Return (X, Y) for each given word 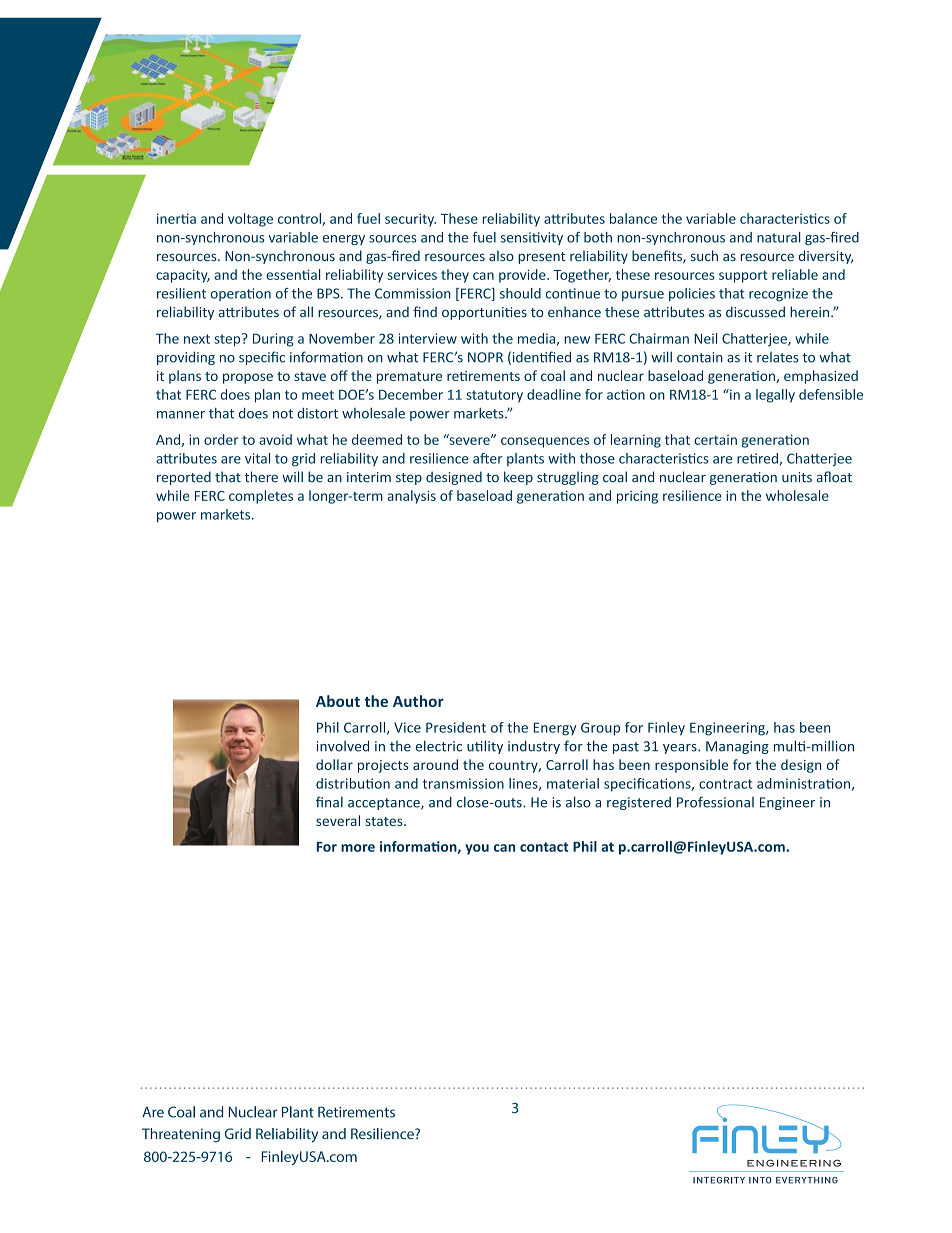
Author (418, 701)
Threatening (181, 1135)
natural (779, 237)
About (338, 701)
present (541, 258)
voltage (250, 220)
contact (544, 847)
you (477, 849)
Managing (737, 747)
